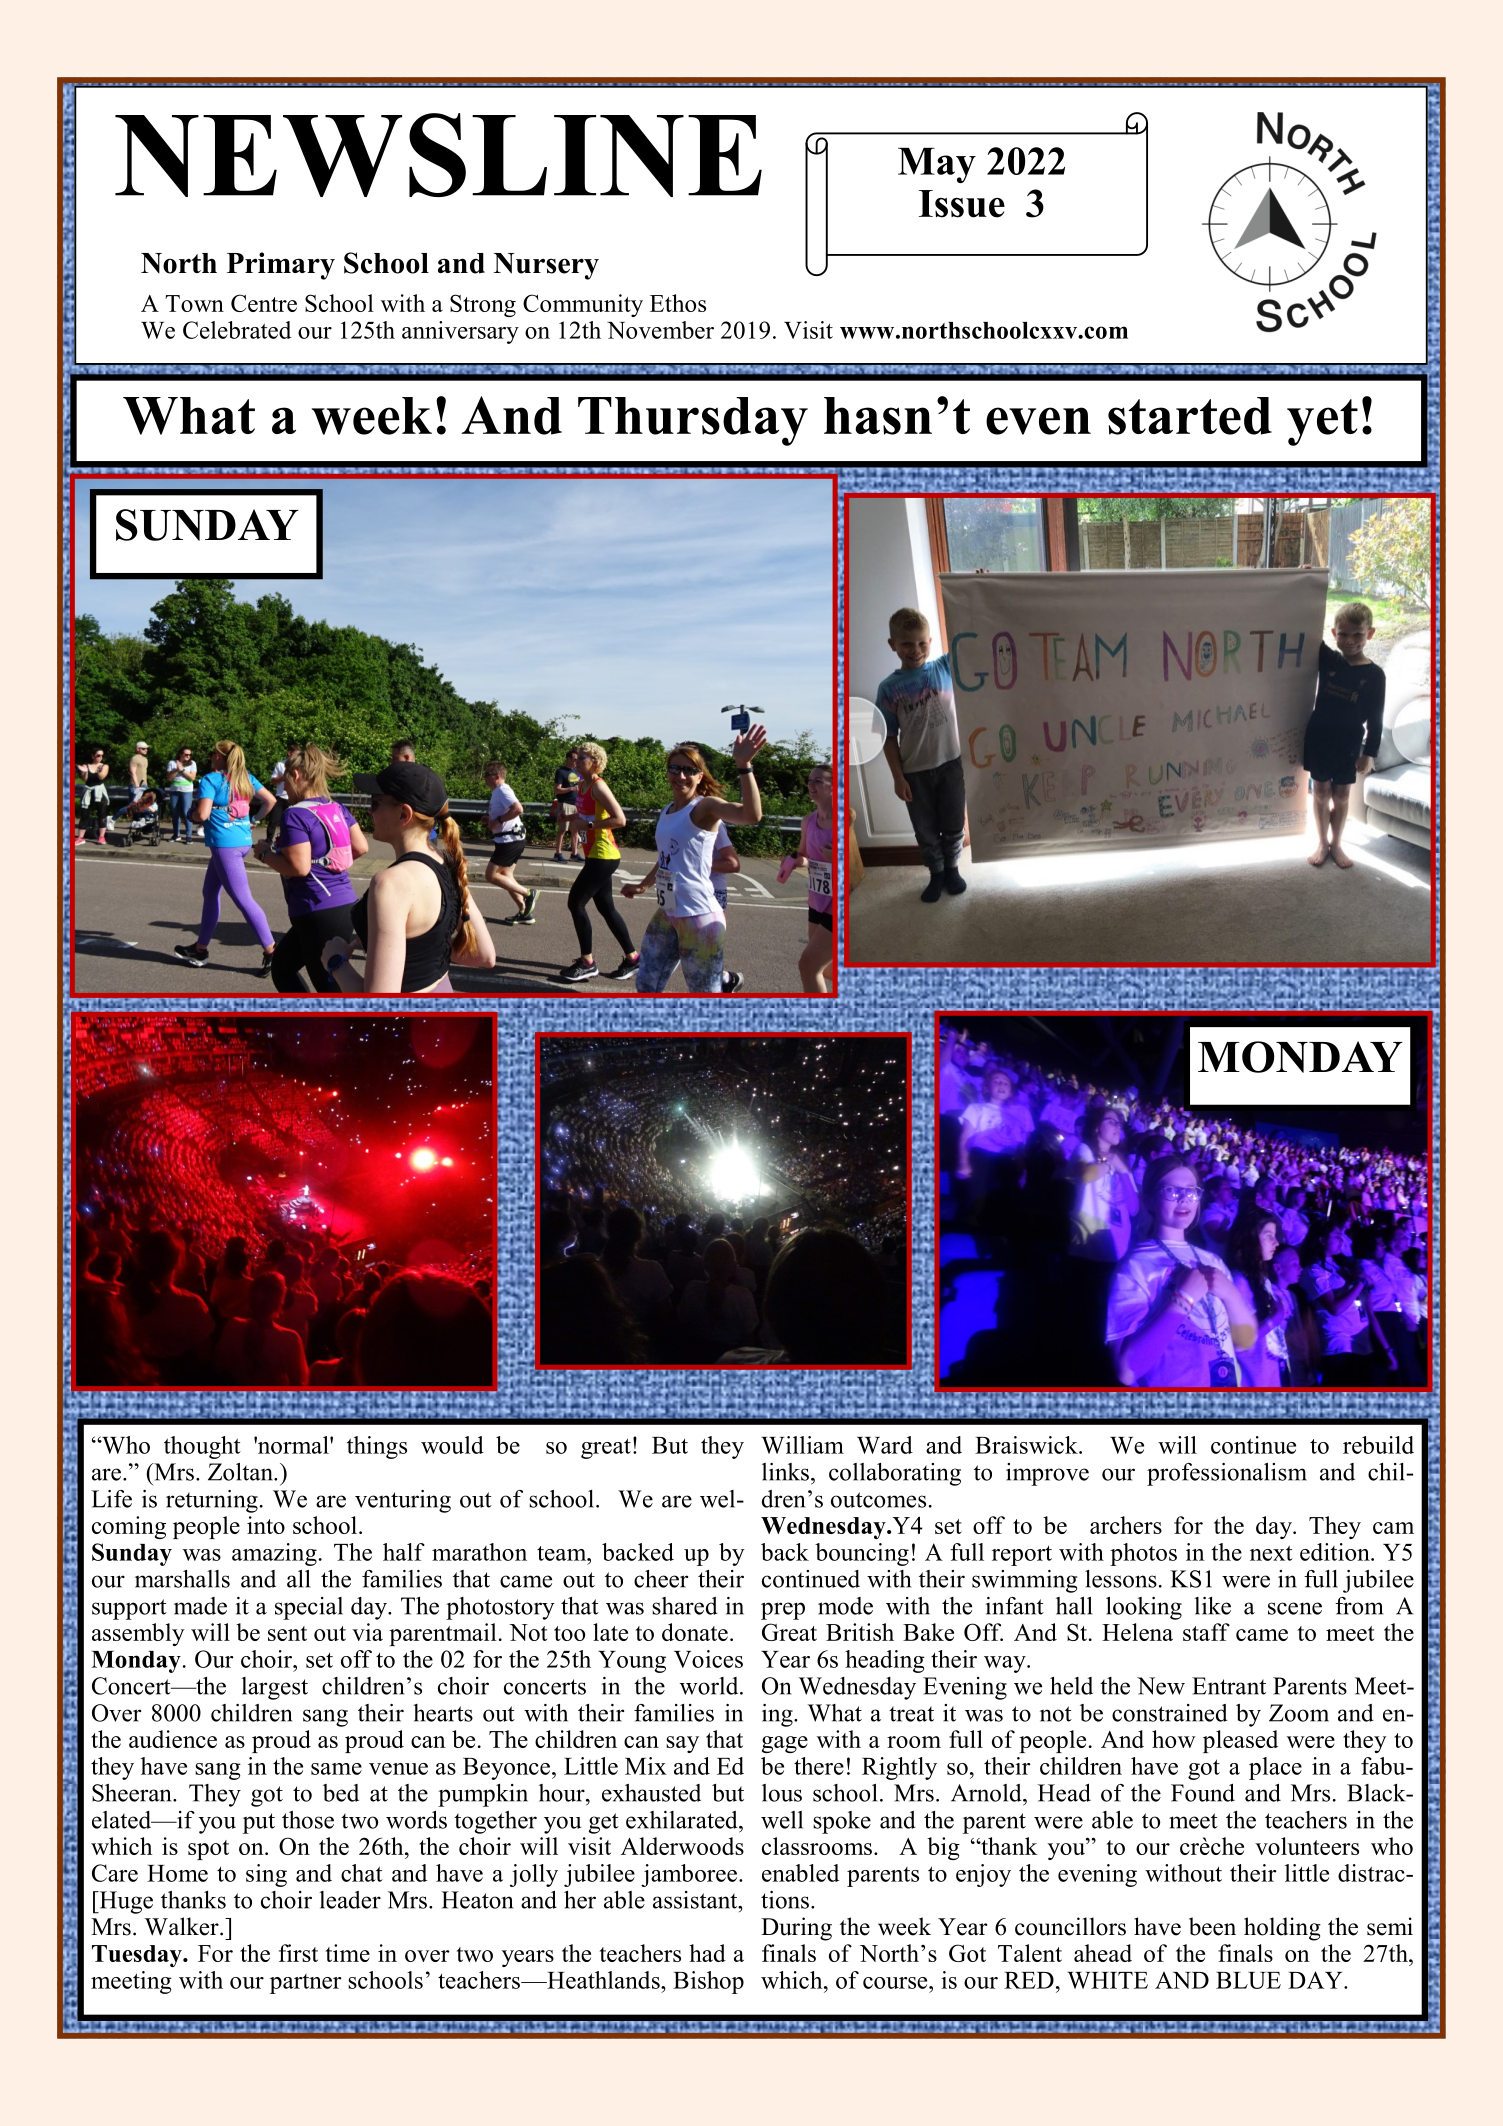  Describe the element at coordinates (962, 204) in the screenshot. I see `Issue` at that location.
